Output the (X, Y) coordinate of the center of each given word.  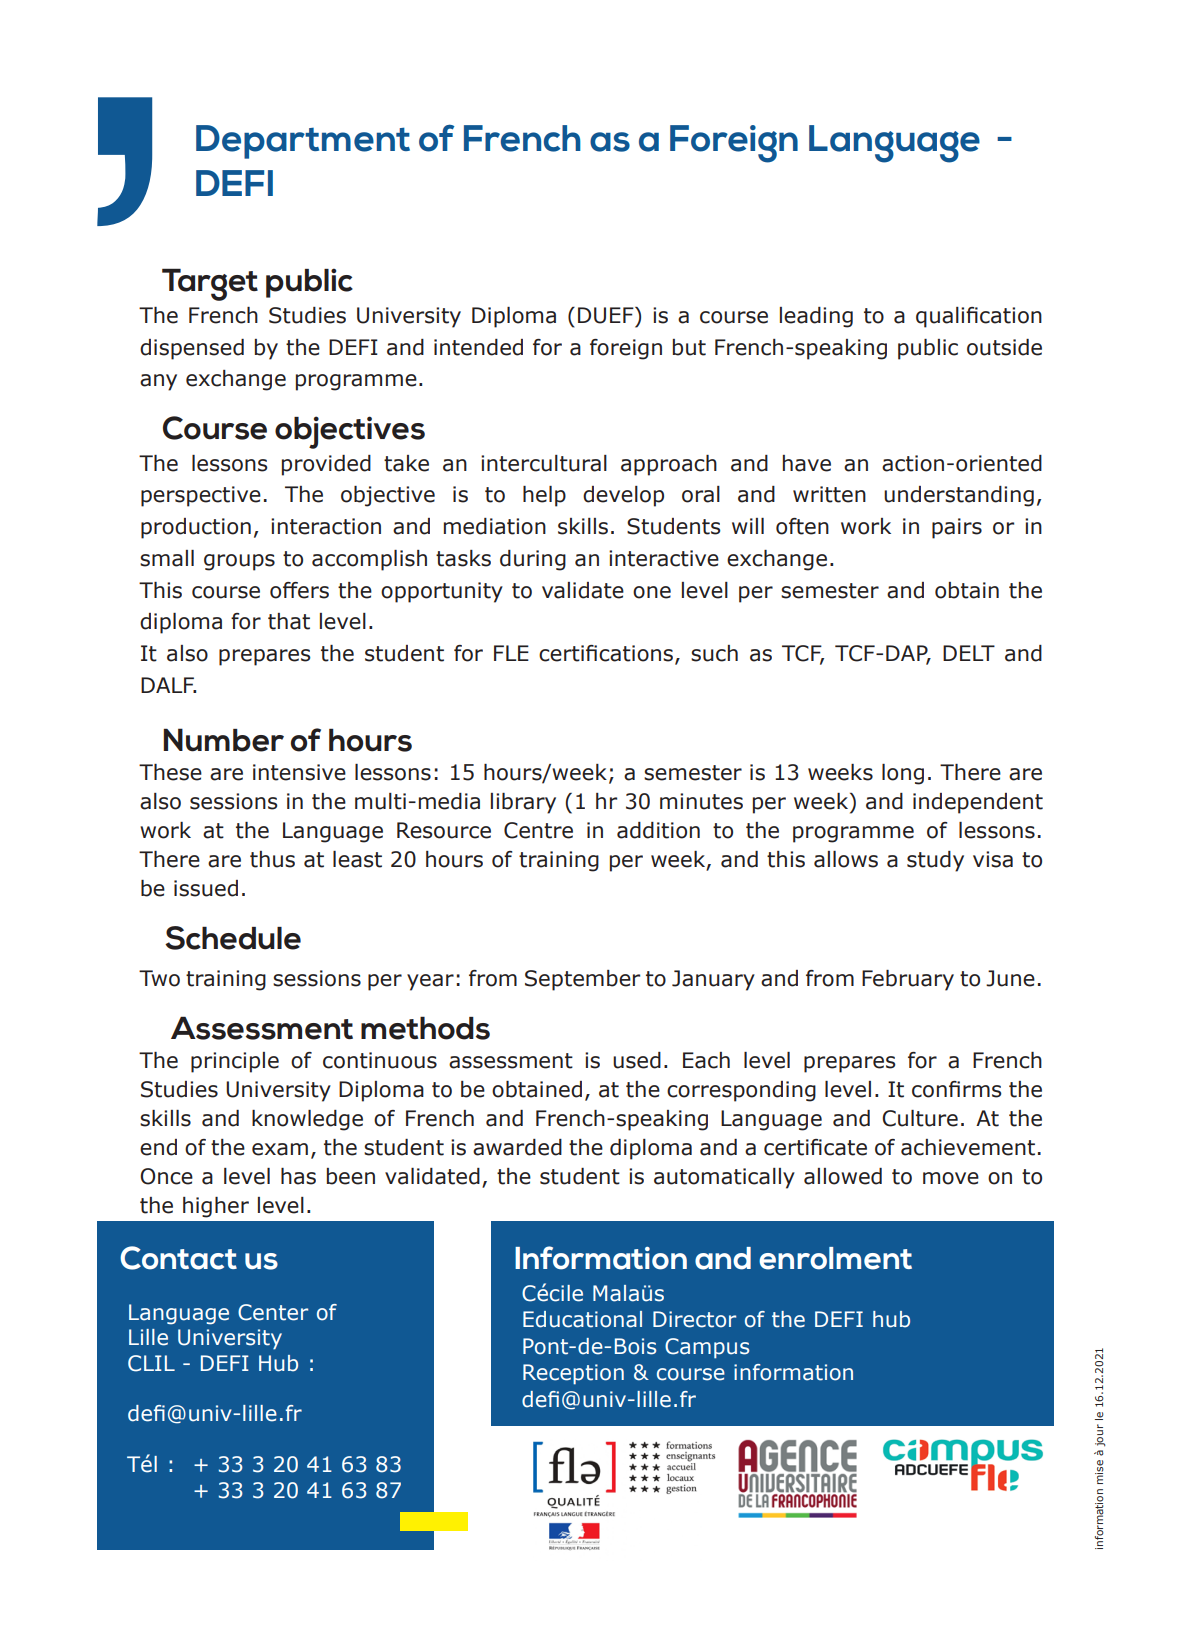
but (689, 347)
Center (273, 1312)
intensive (299, 772)
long (903, 774)
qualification (979, 317)
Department (303, 142)
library (523, 803)
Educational (582, 1319)
